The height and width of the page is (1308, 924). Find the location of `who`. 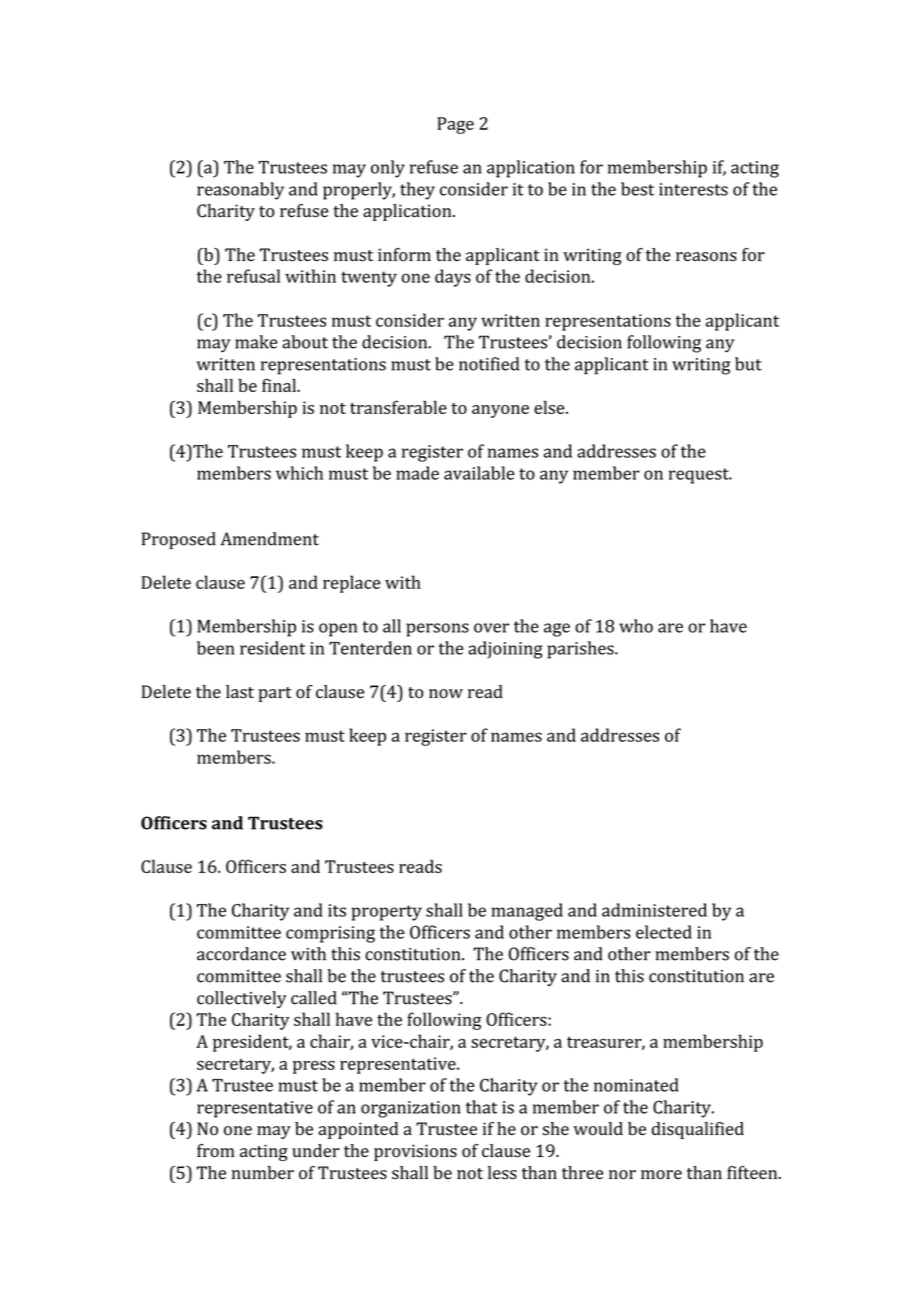

who is located at coordinates (636, 626).
